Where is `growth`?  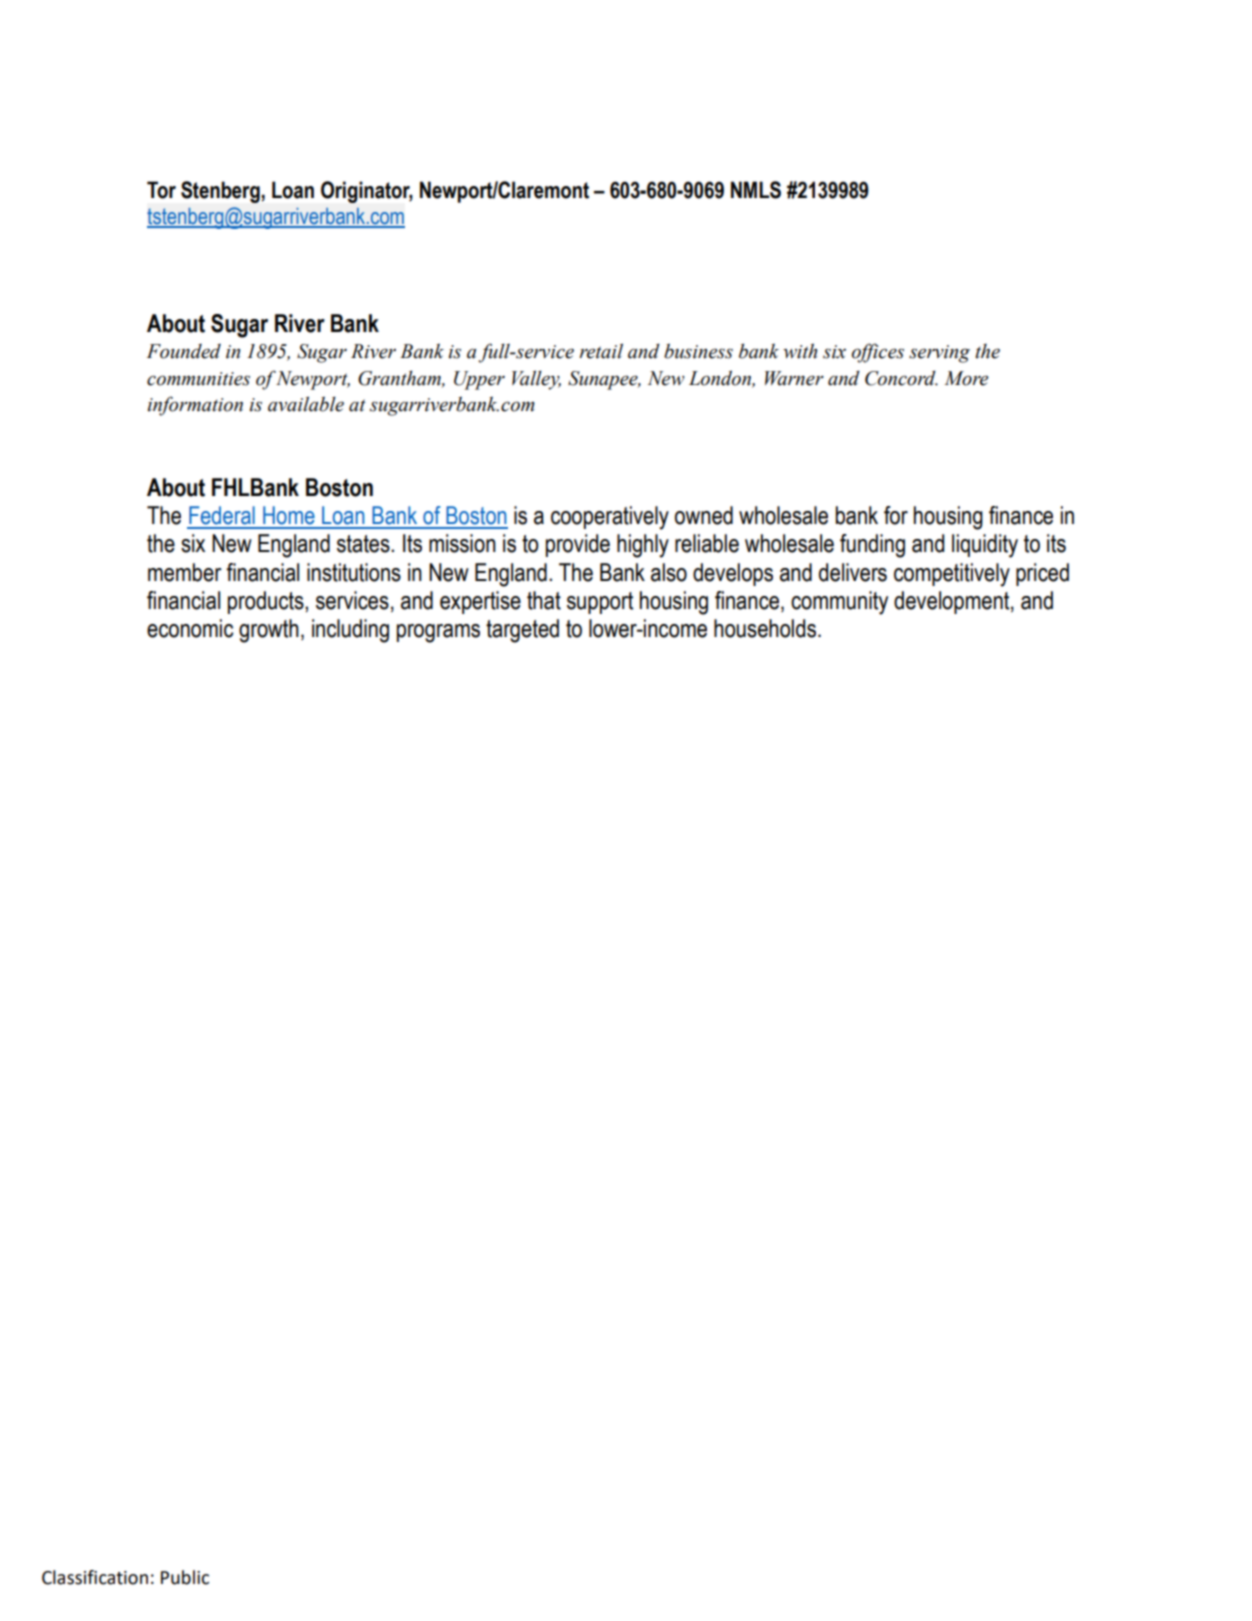 growth is located at coordinates (269, 631).
